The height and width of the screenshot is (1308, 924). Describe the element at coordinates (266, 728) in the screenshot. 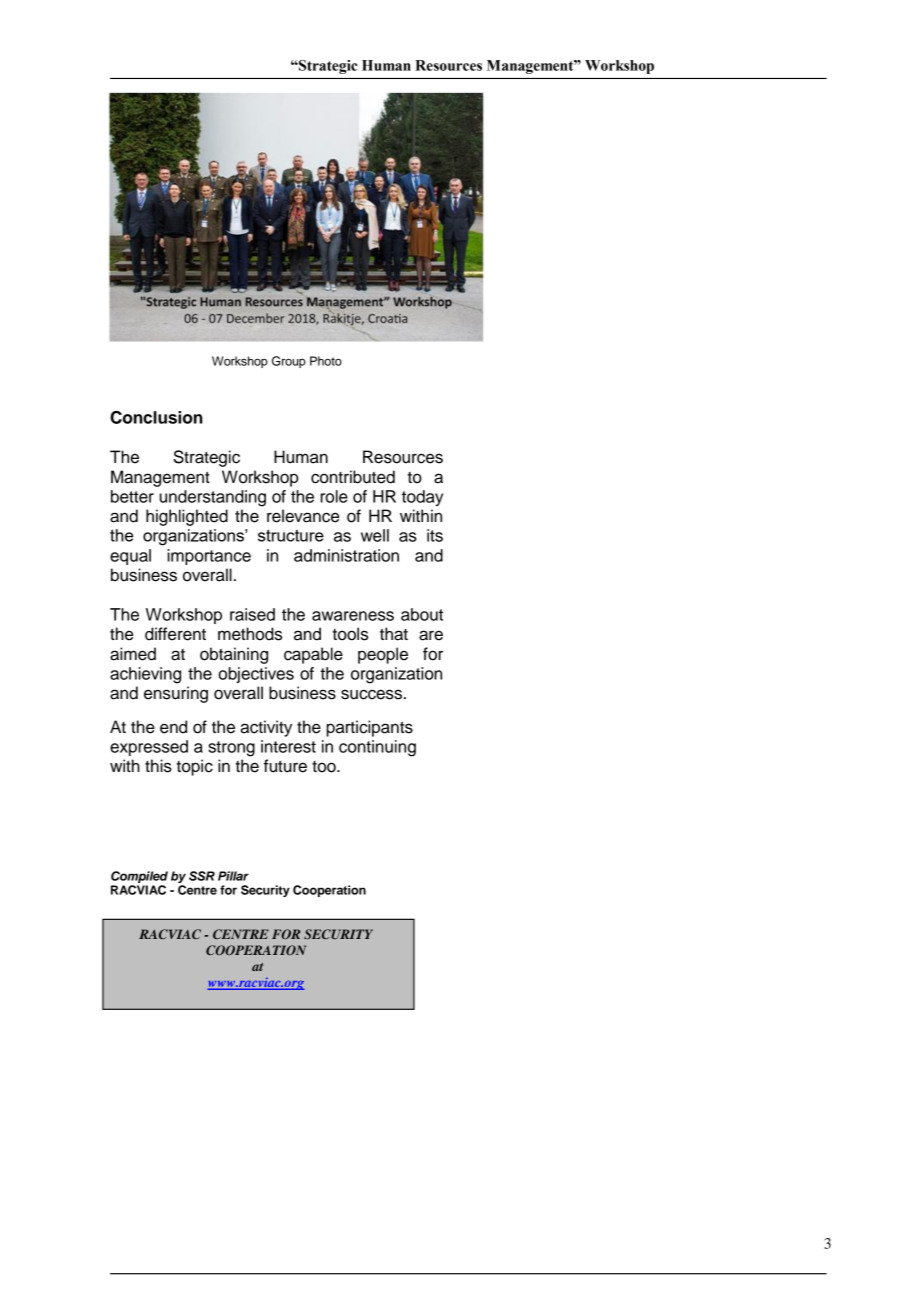

I see `activity` at that location.
